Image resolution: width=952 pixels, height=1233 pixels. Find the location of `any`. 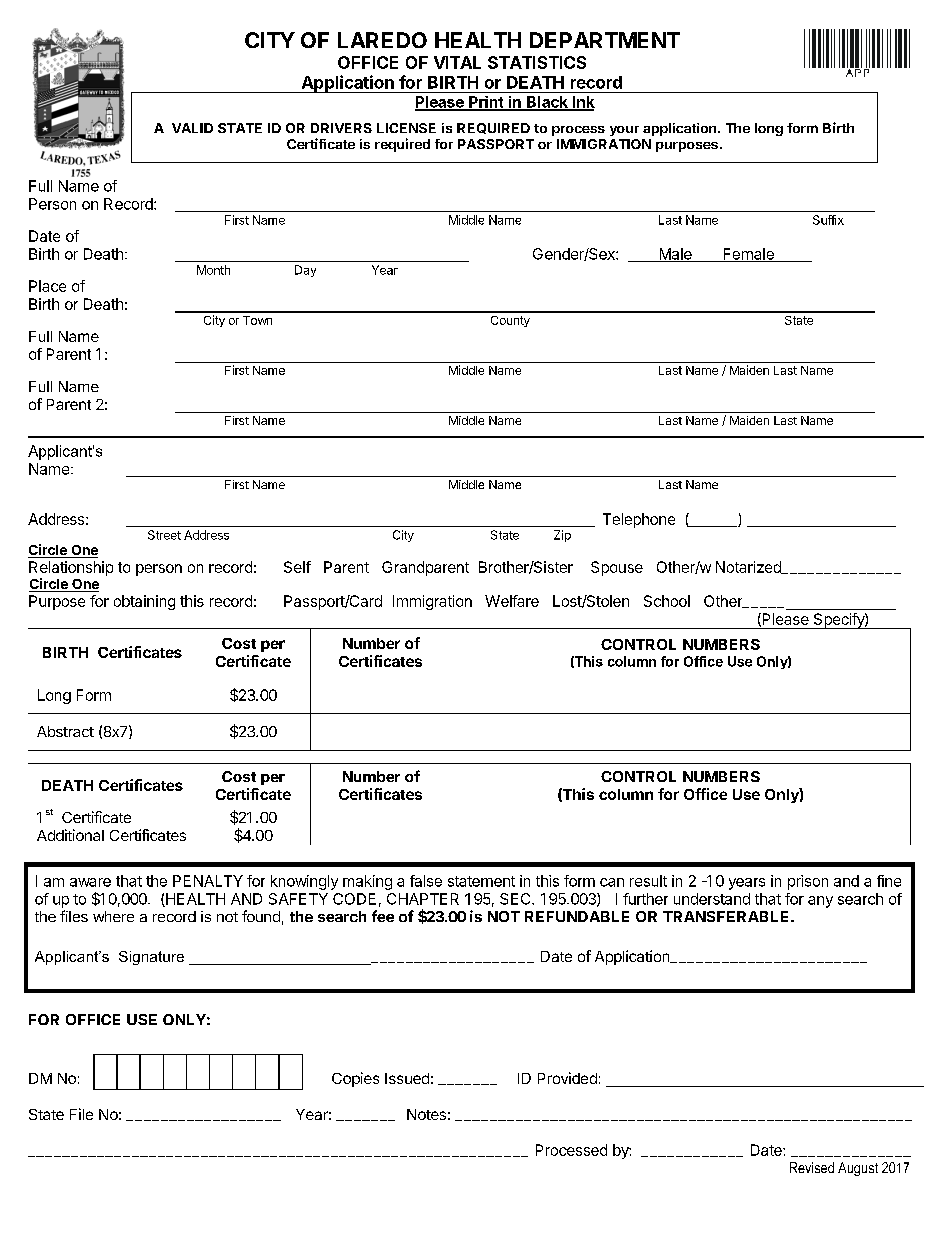

any is located at coordinates (820, 902).
